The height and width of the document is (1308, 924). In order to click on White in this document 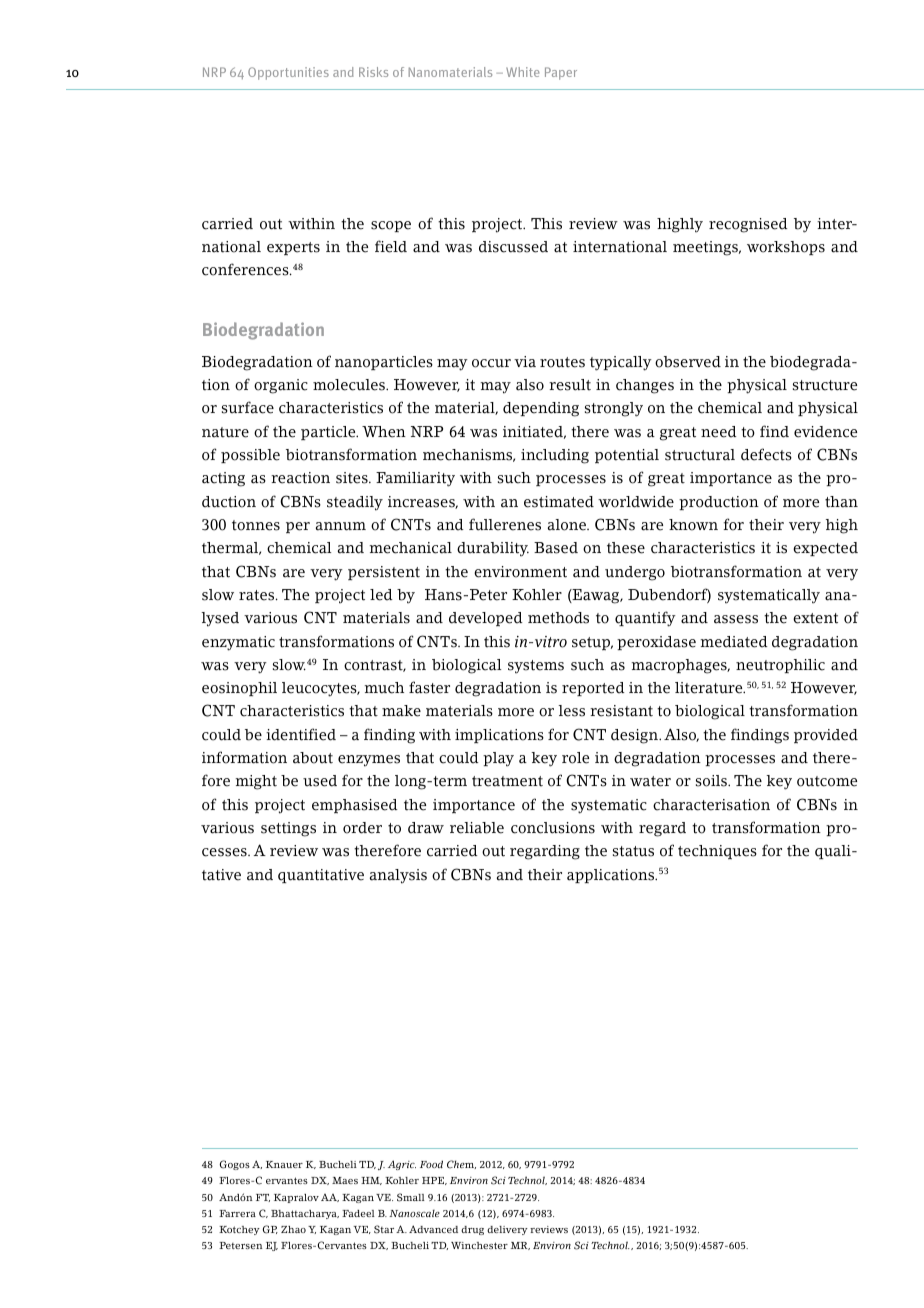, I will do `click(523, 72)`.
